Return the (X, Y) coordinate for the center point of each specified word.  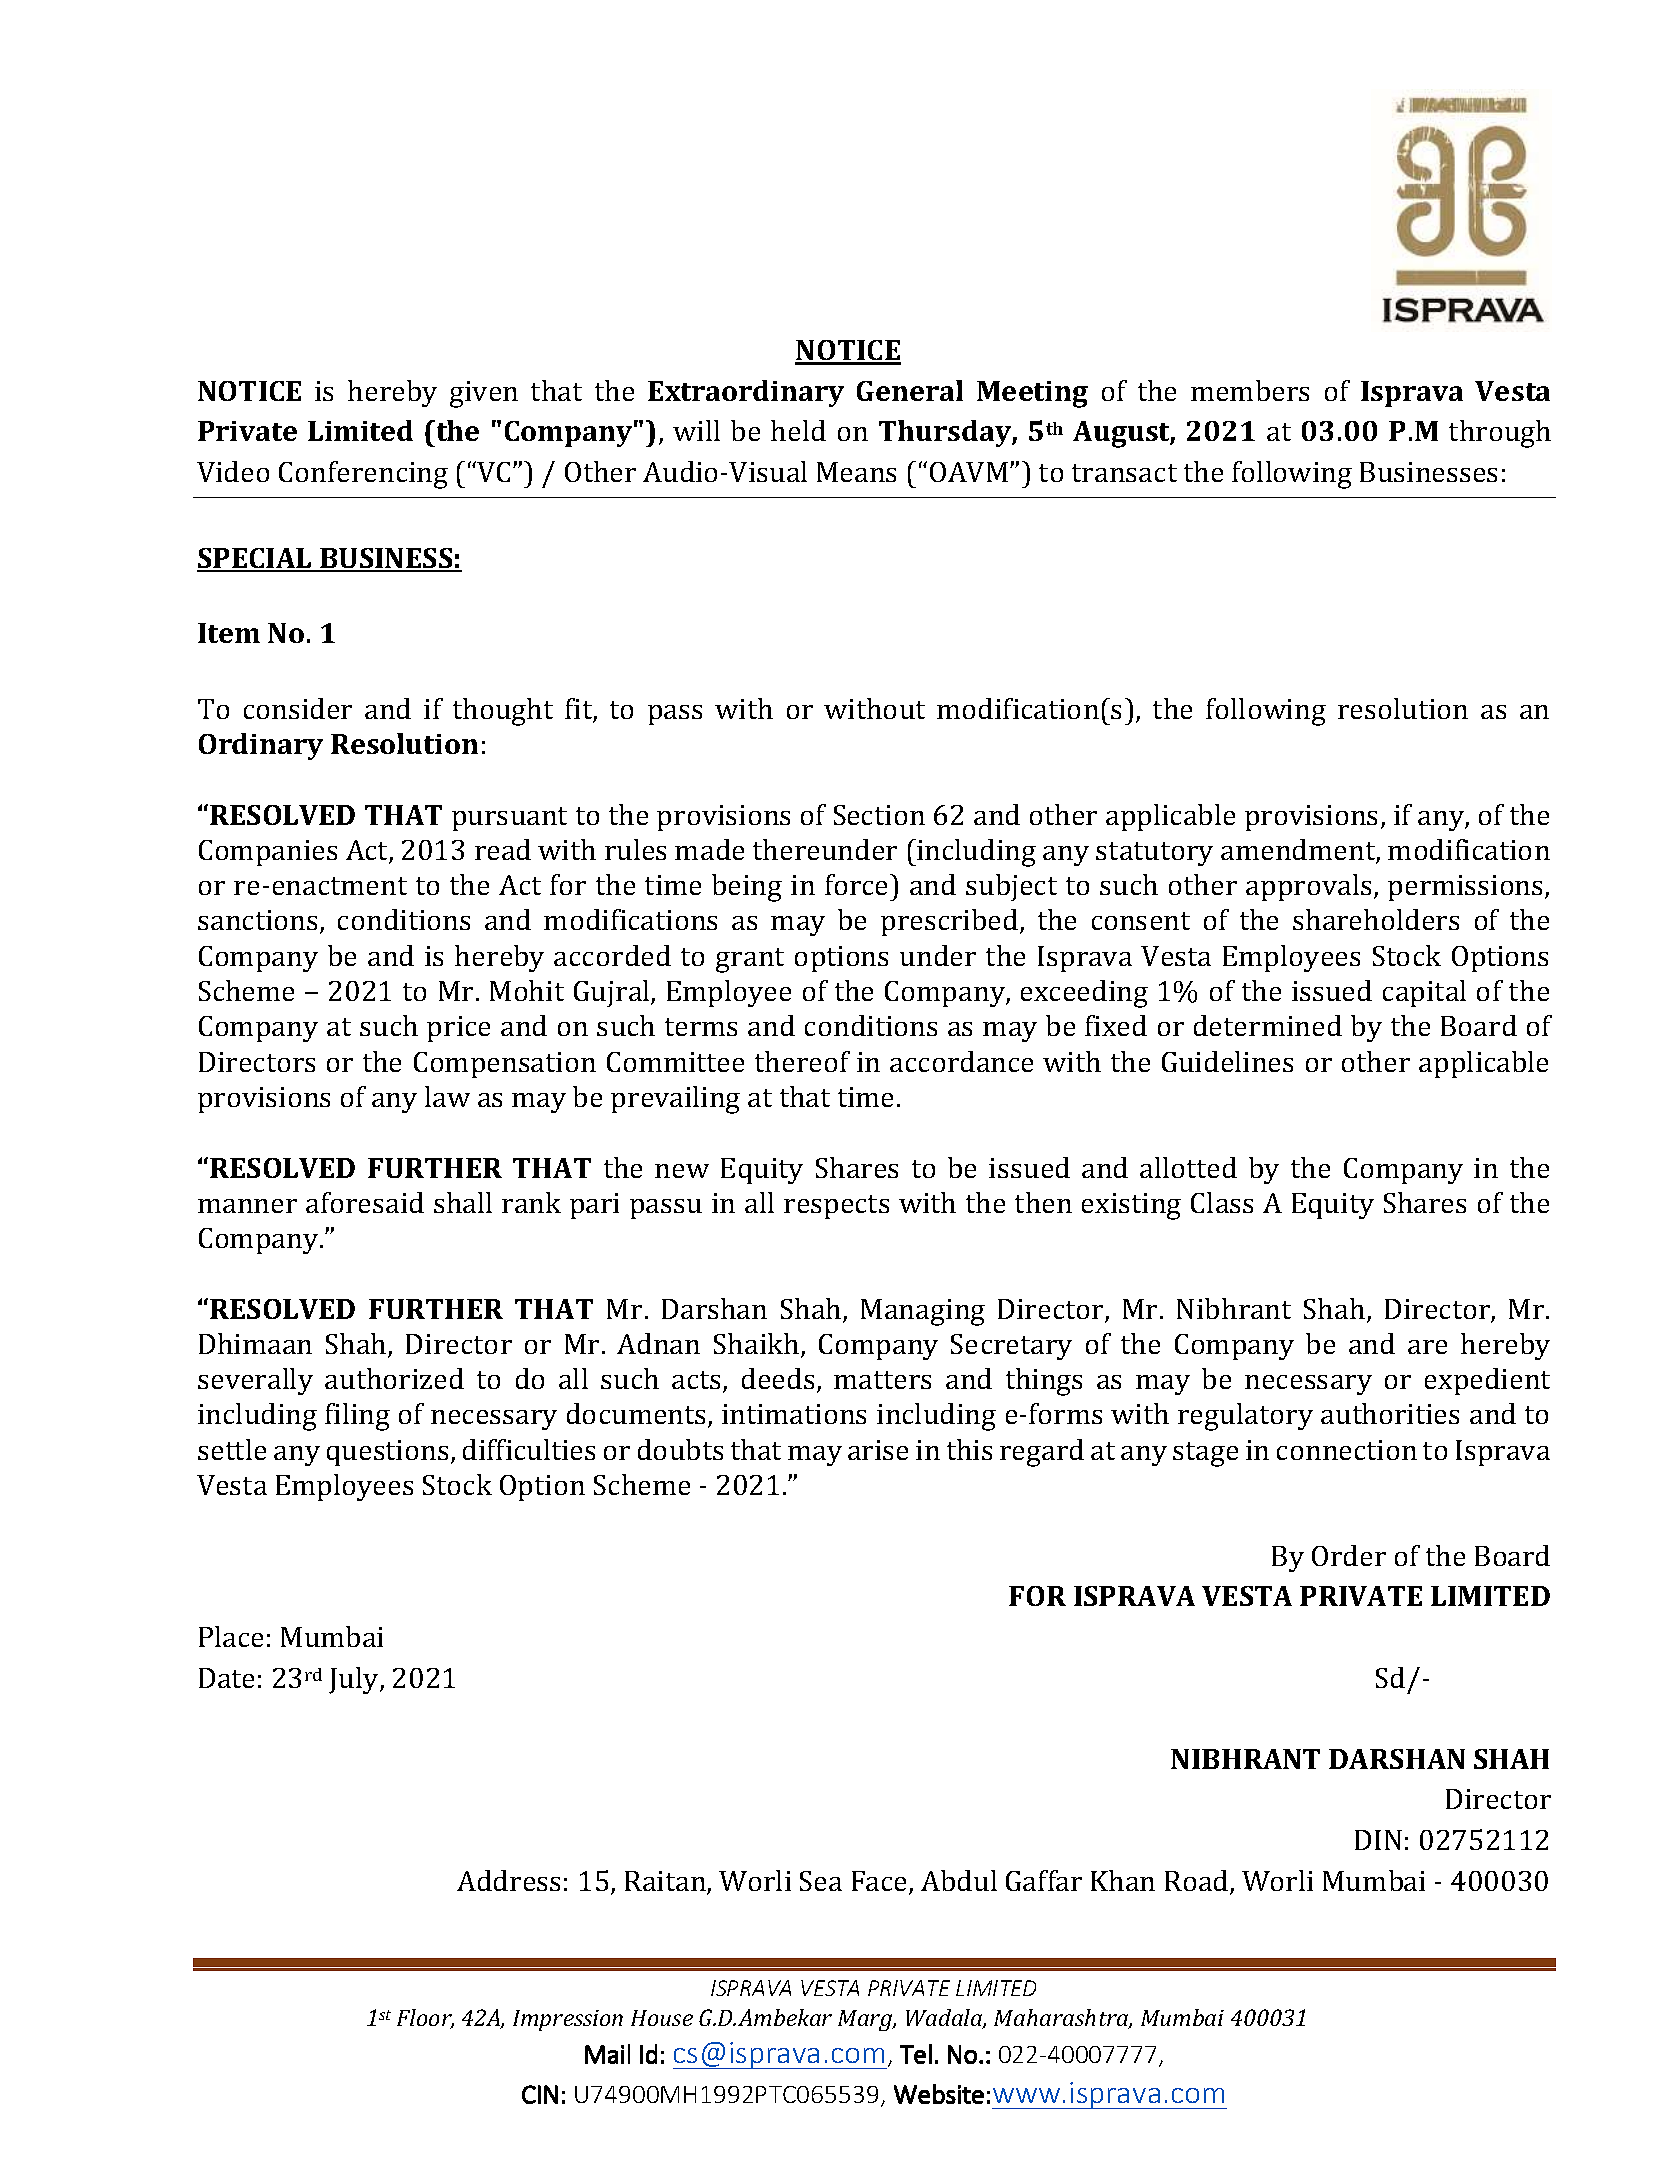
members (1250, 390)
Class (1222, 1202)
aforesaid (365, 1202)
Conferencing (363, 475)
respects (836, 1207)
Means (856, 472)
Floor (425, 2019)
